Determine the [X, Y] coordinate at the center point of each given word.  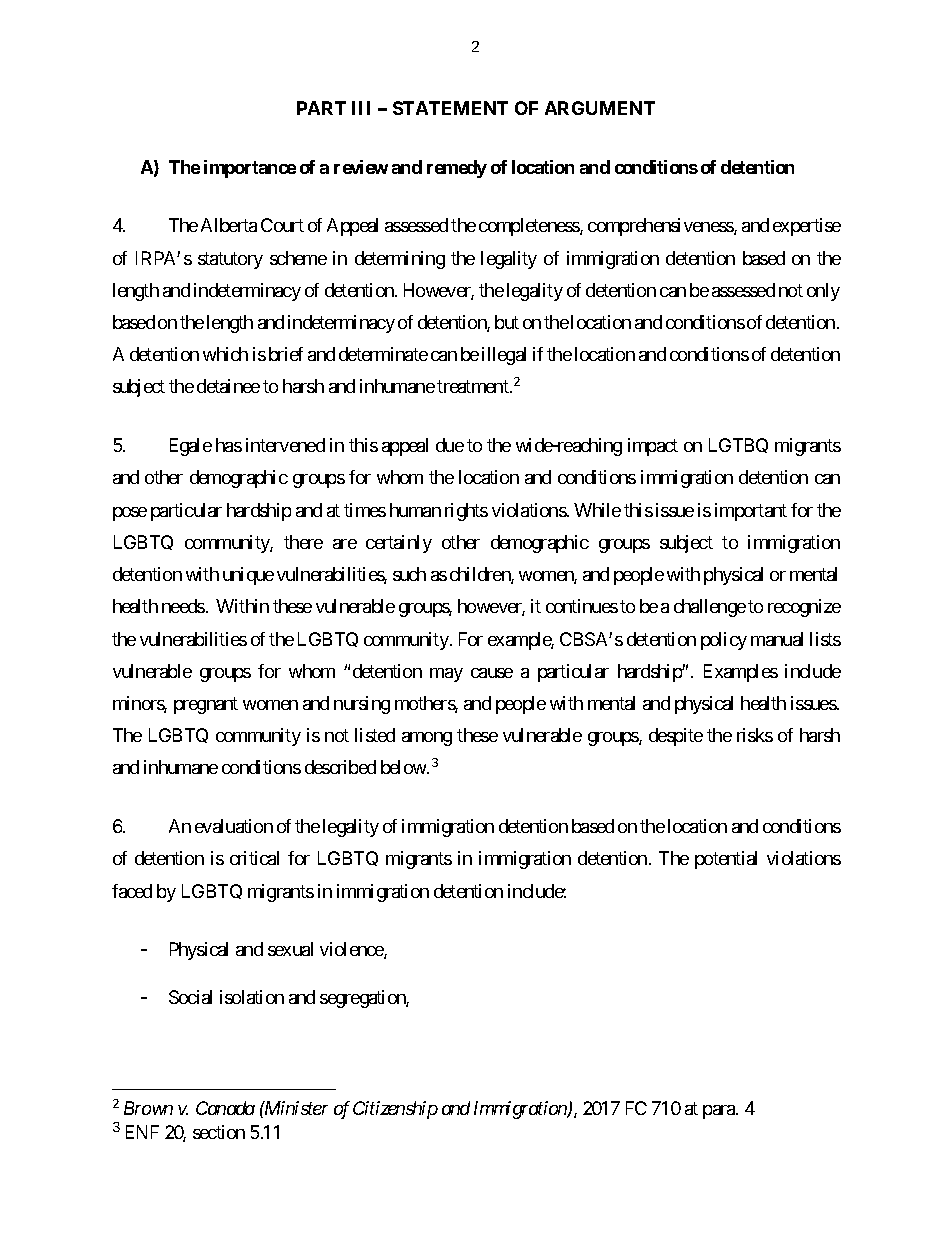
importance [250, 169]
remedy [457, 169]
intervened [285, 445]
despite [676, 737]
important [751, 512]
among [427, 739]
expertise [807, 227]
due [450, 445]
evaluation [234, 826]
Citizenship [395, 1110]
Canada [225, 1108]
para [720, 1112]
